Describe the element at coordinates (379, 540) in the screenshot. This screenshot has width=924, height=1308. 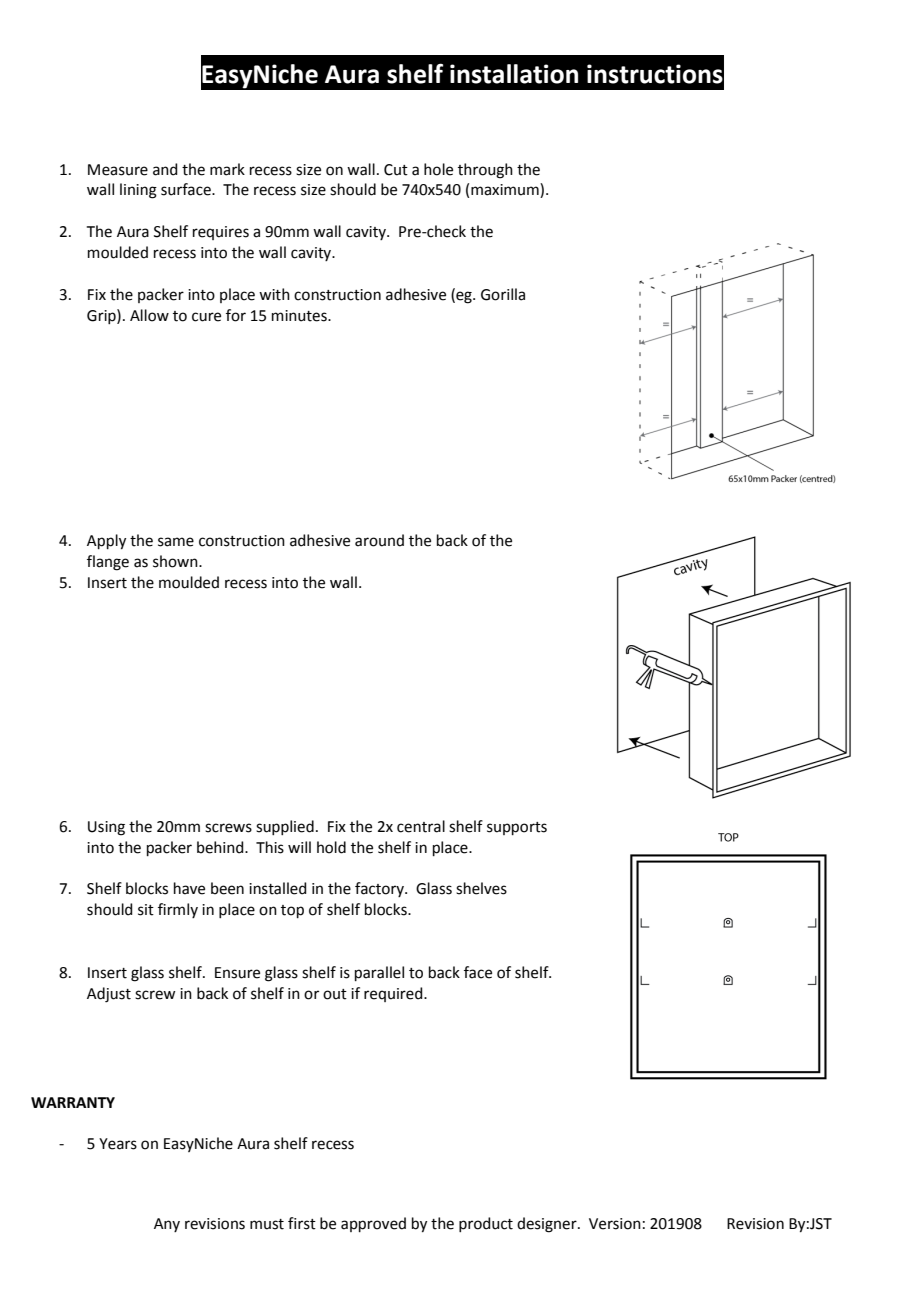
I see `around` at that location.
